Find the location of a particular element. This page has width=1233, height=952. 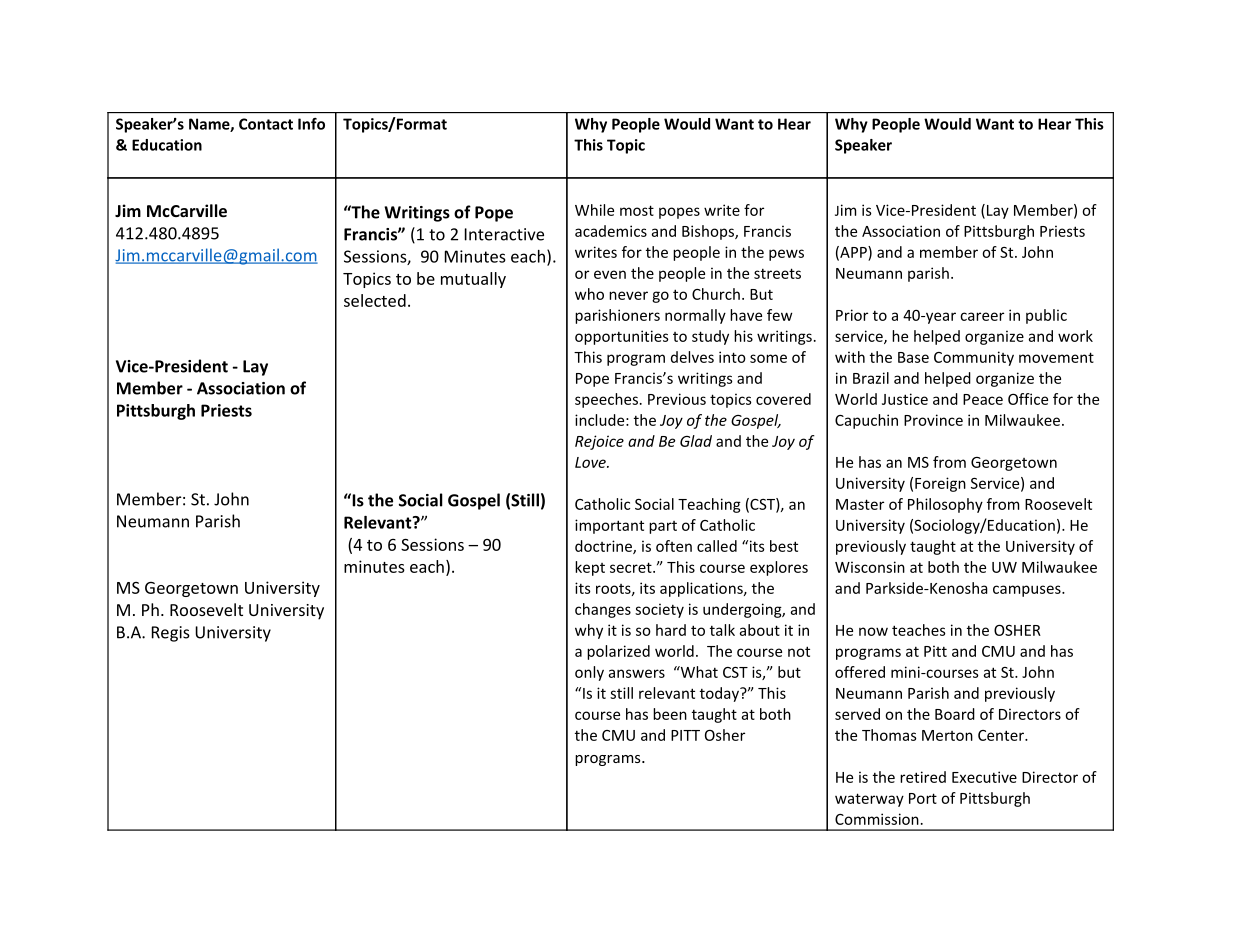

never is located at coordinates (628, 295).
